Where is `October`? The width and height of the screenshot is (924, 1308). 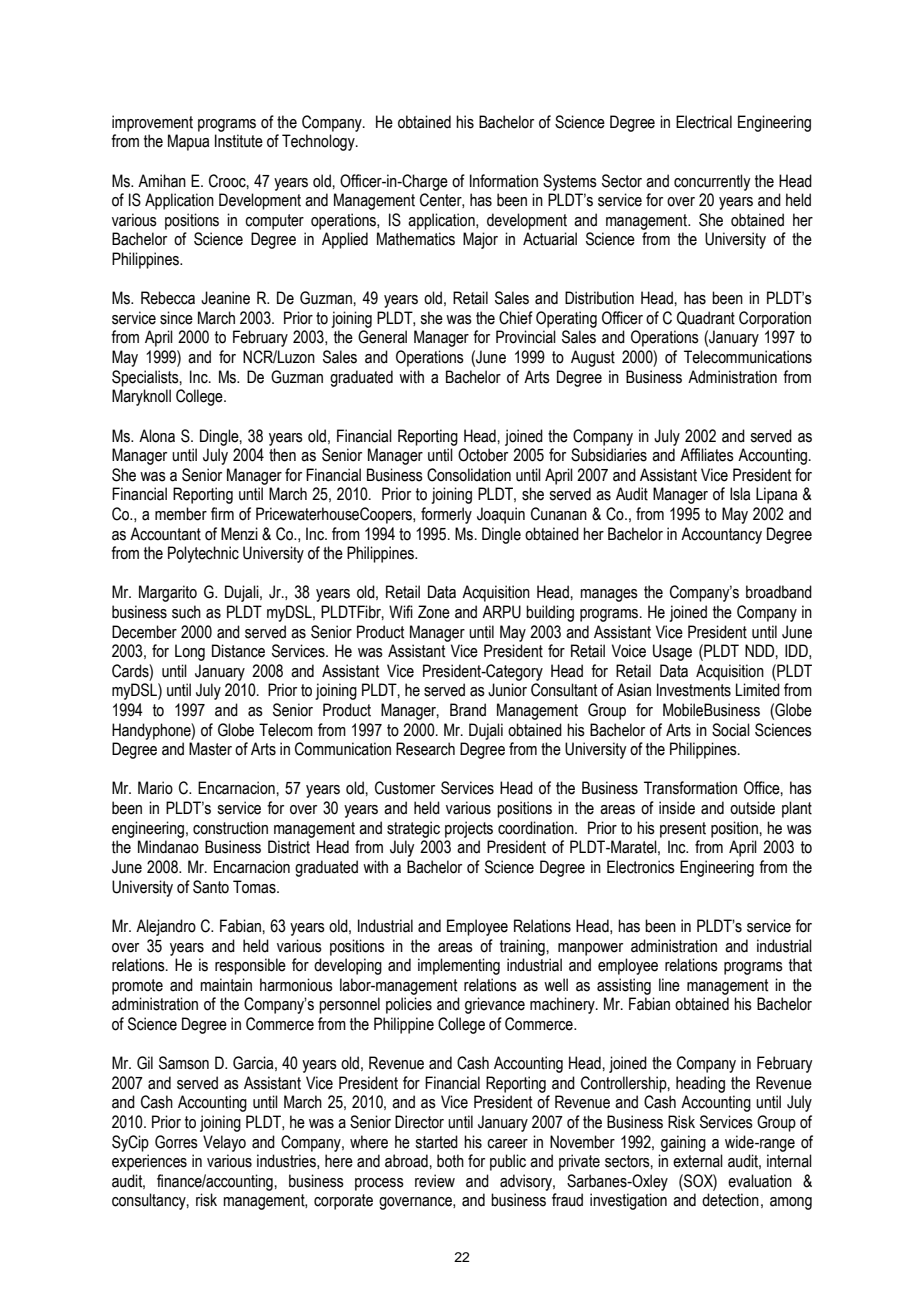
October is located at coordinates (483, 455).
